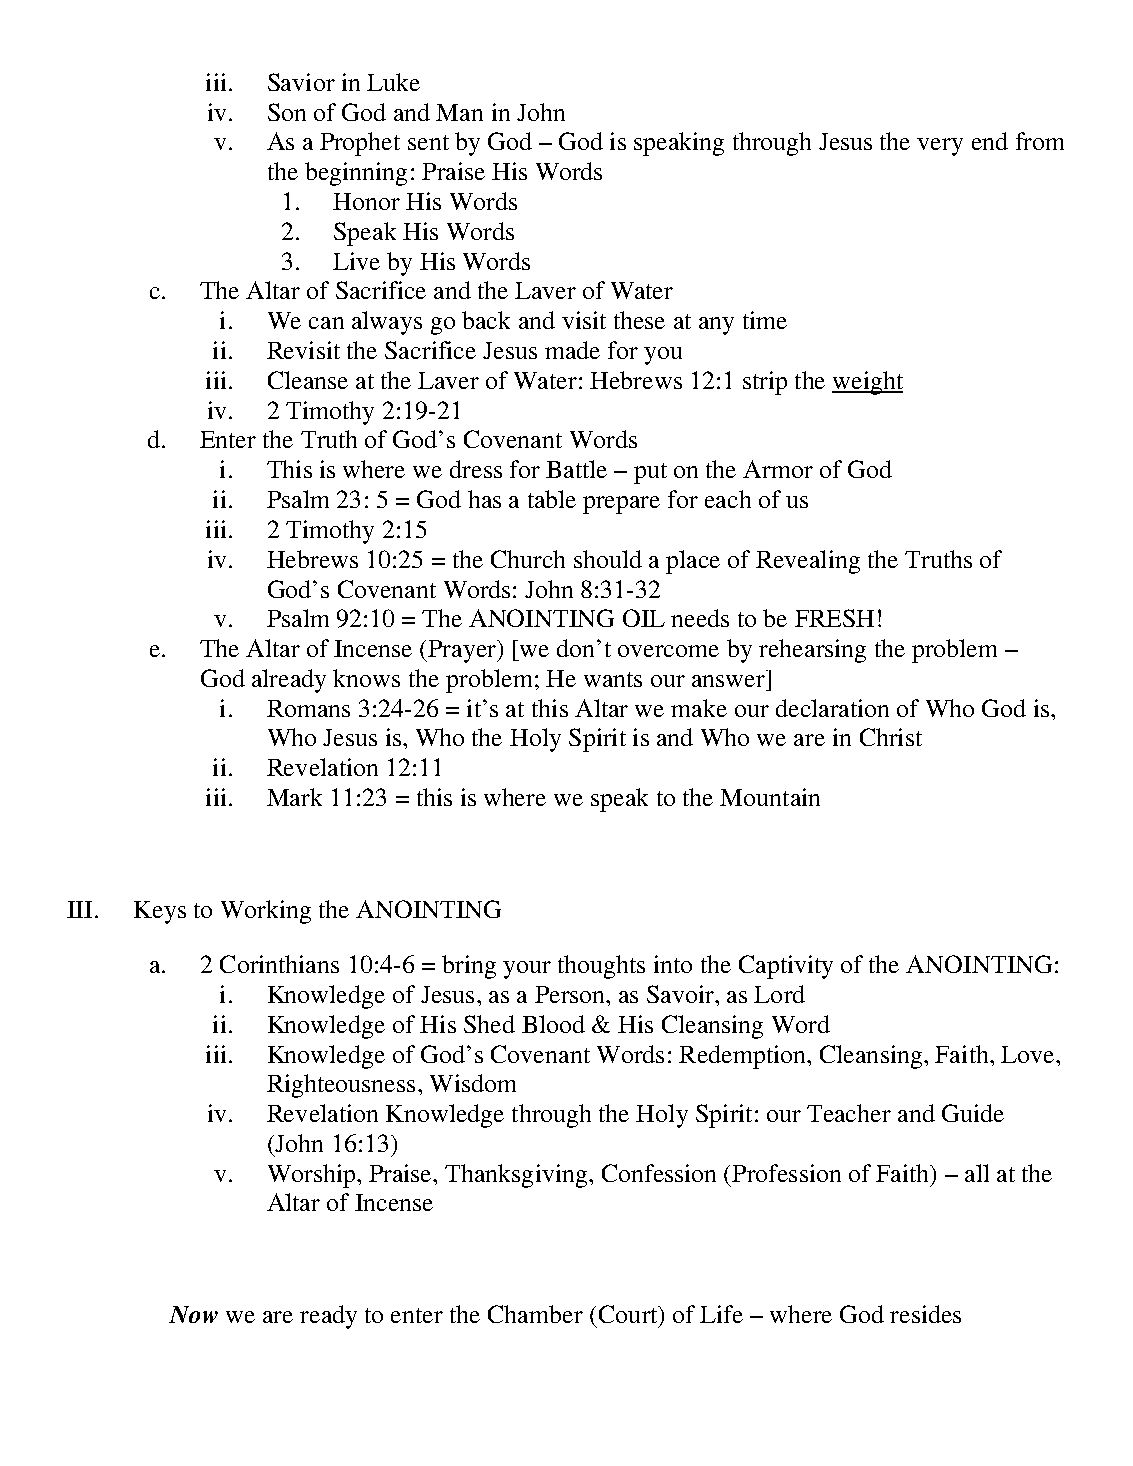 The image size is (1133, 1466). Describe the element at coordinates (613, 679) in the screenshot. I see `wants` at that location.
